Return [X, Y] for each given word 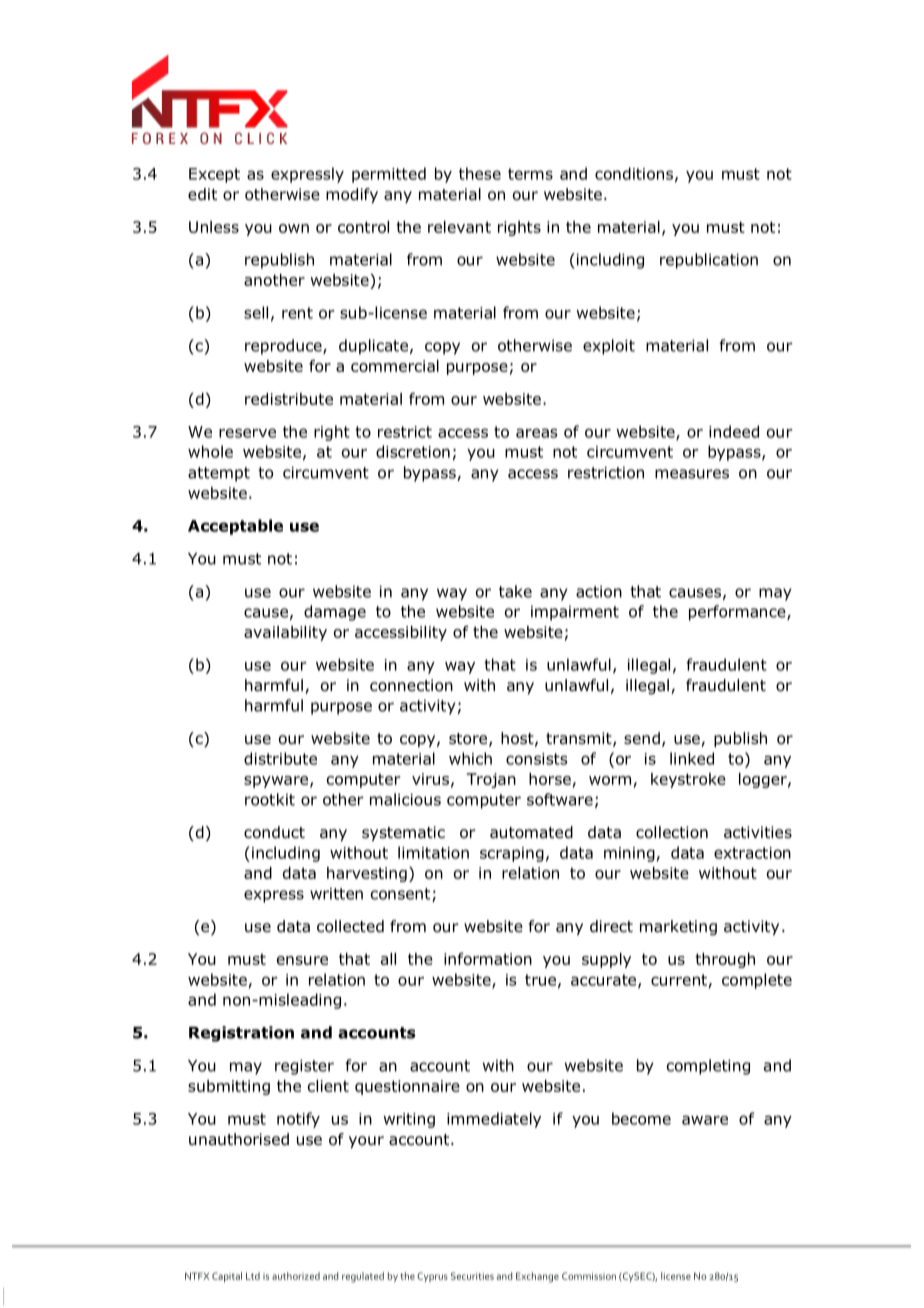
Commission [589, 1276]
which [470, 758]
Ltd [253, 1276]
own [294, 228]
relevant [459, 227]
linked [692, 758]
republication [709, 261]
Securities [472, 1276]
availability [285, 633]
